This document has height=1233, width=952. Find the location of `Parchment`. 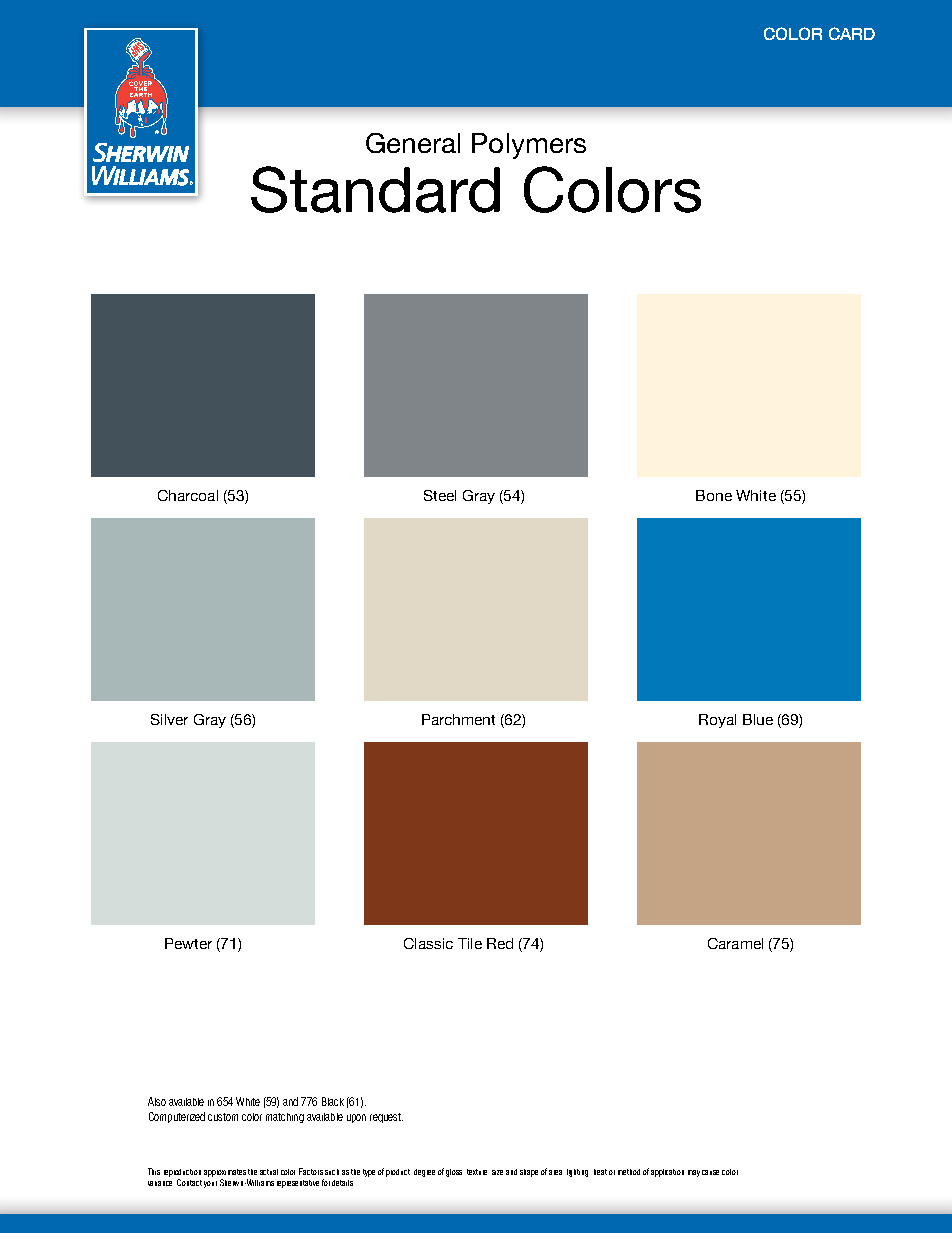

Parchment is located at coordinates (458, 719).
